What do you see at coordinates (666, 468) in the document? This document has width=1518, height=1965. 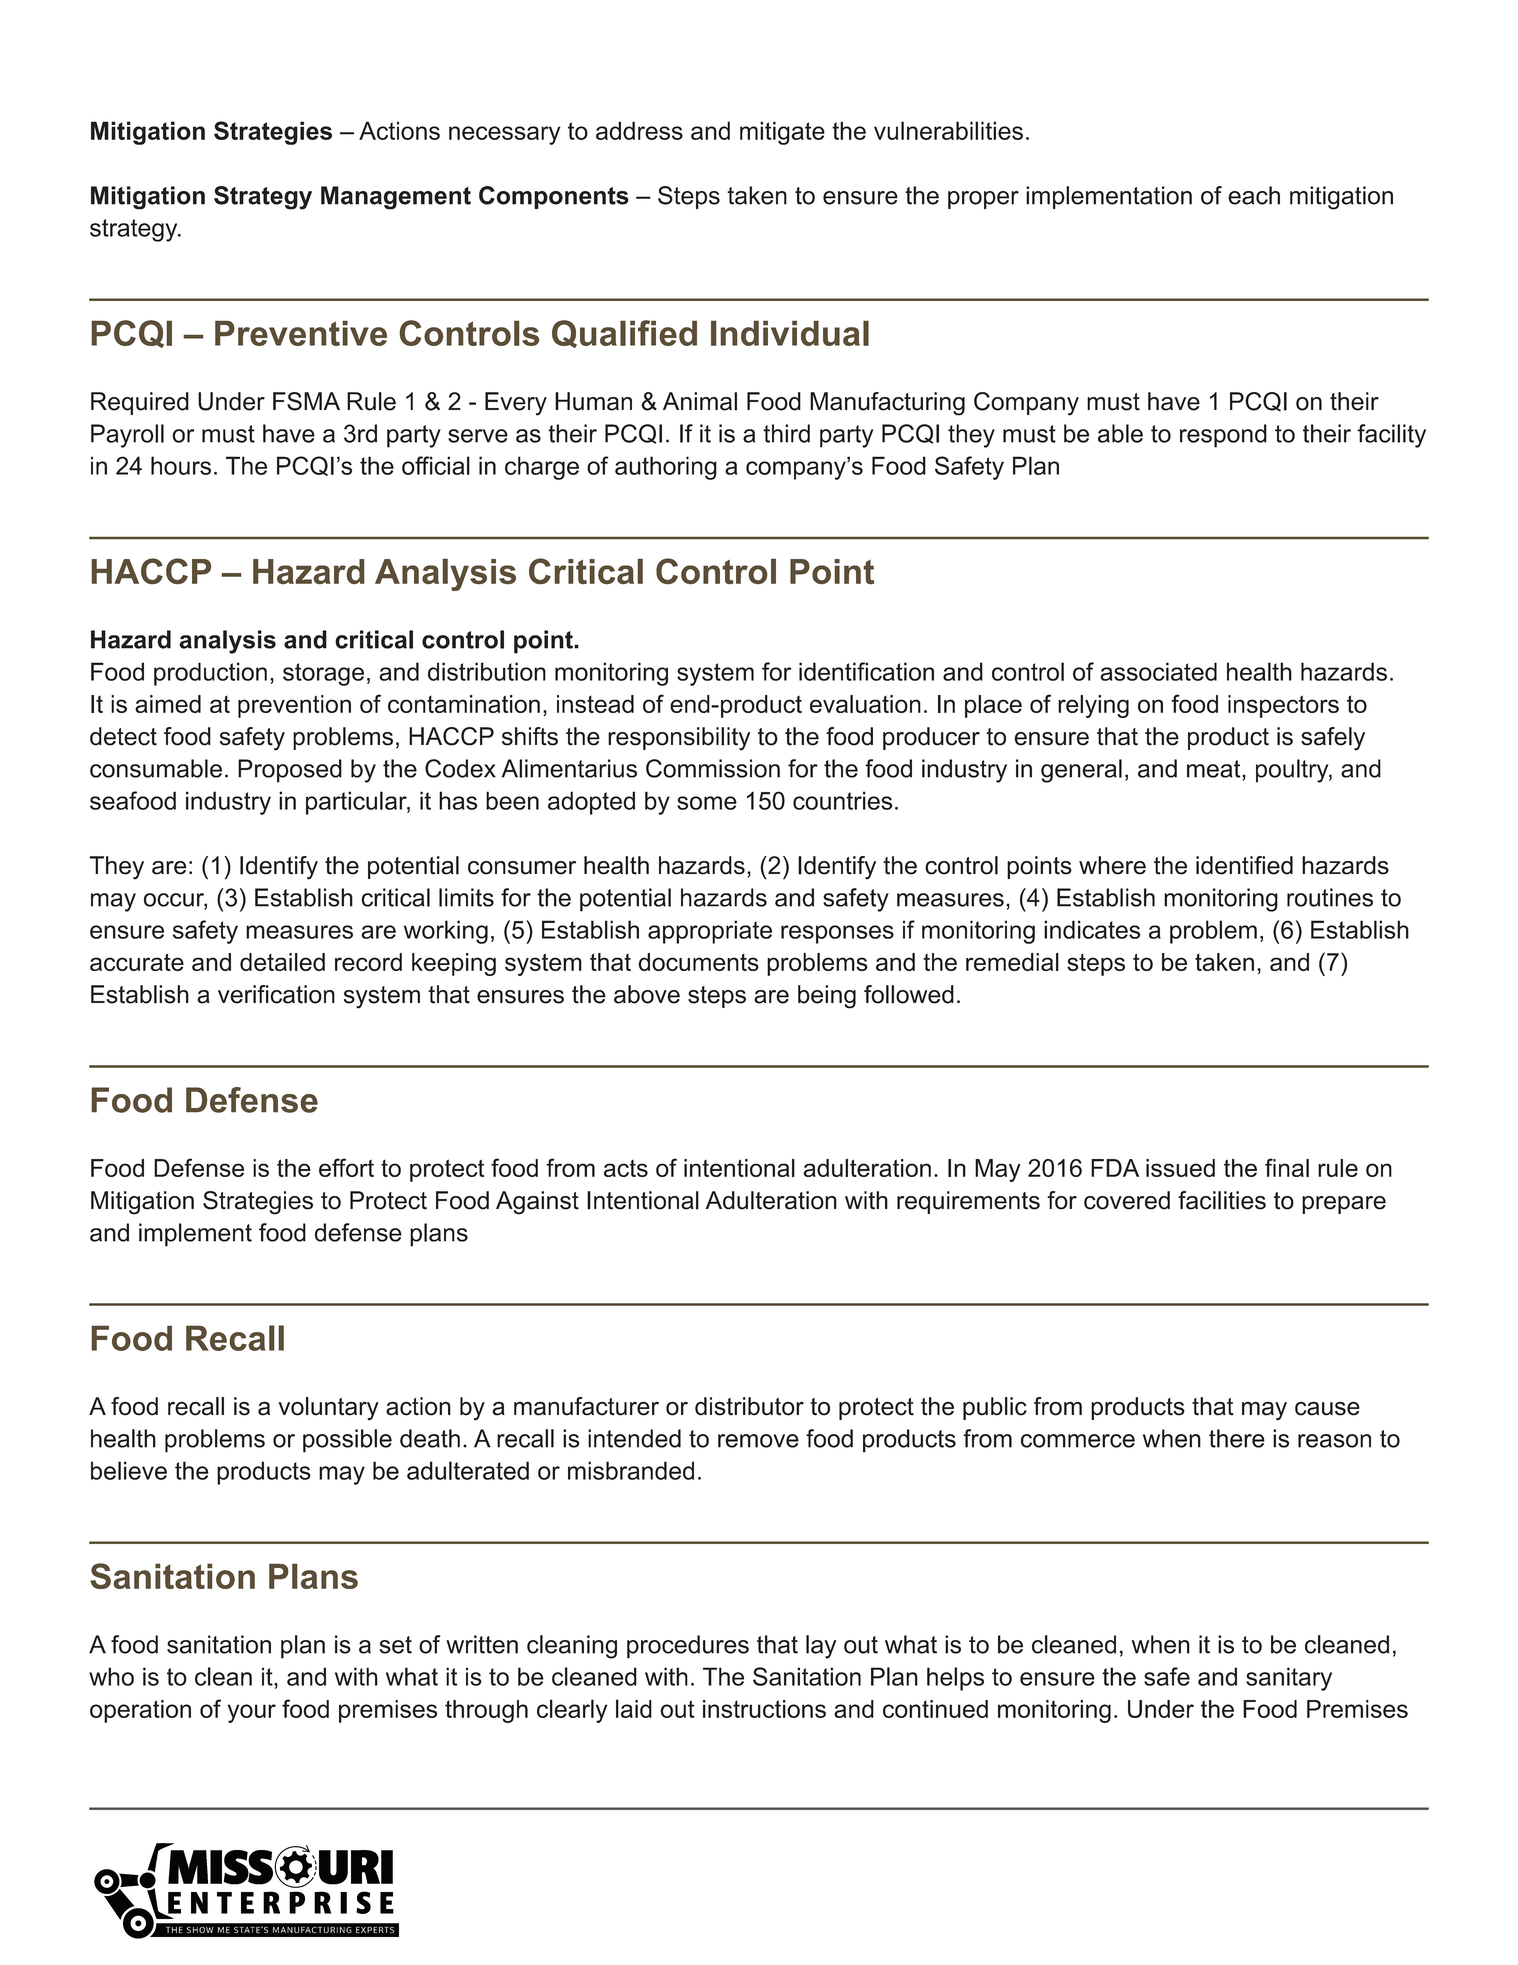 I see `authoring` at bounding box center [666, 468].
